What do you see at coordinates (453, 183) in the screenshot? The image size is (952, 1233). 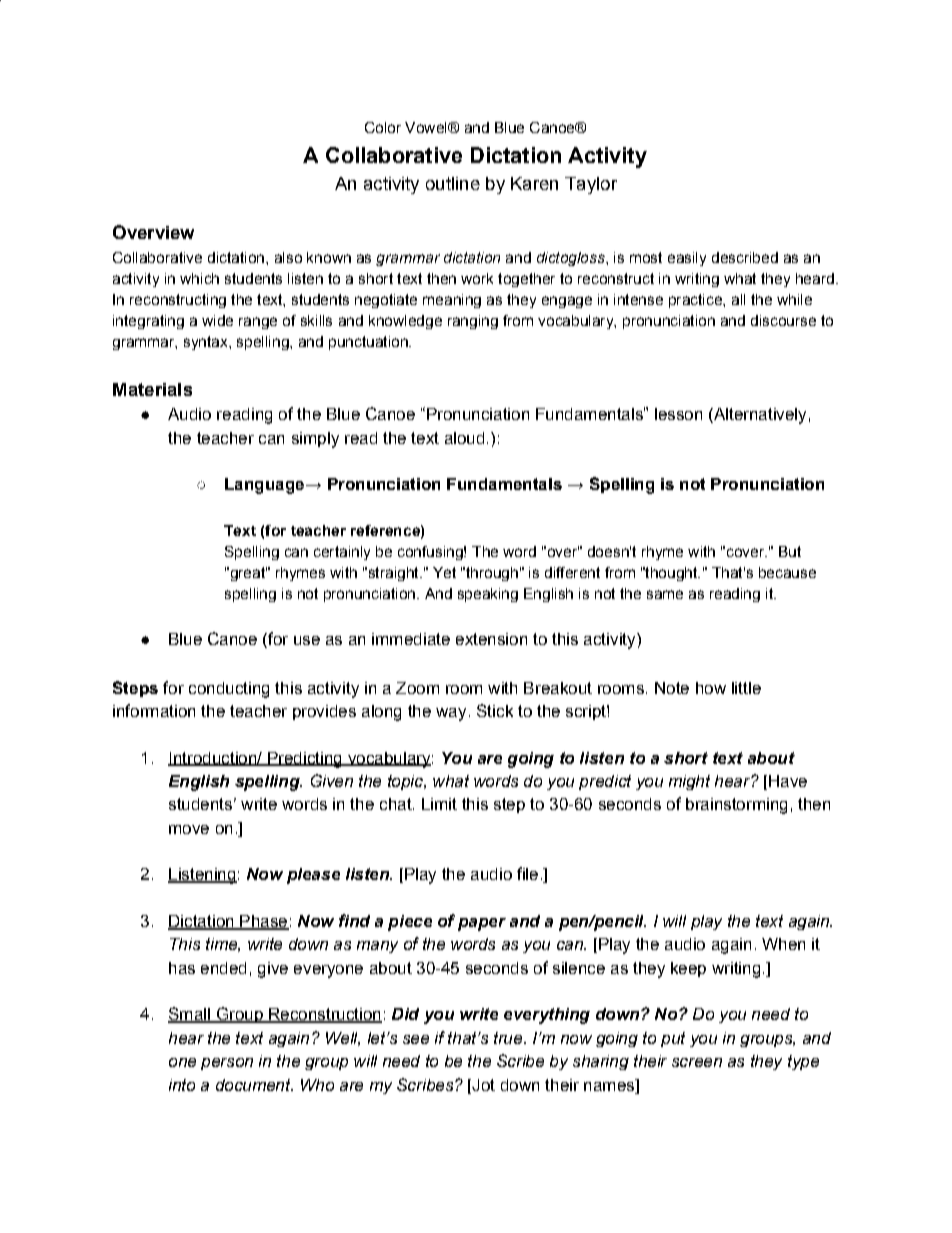 I see `outline` at bounding box center [453, 183].
